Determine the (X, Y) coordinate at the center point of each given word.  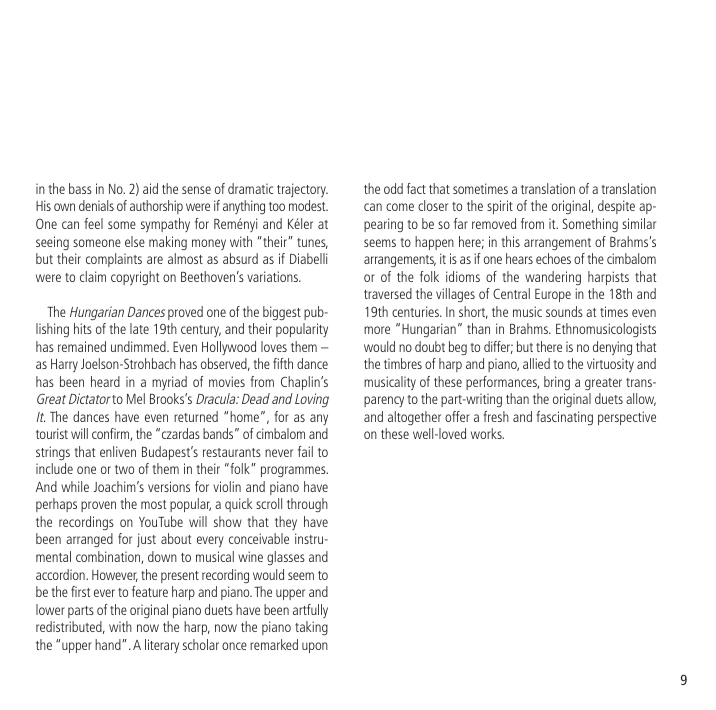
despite (616, 207)
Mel (136, 398)
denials (96, 205)
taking (311, 628)
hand (109, 644)
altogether (414, 418)
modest (308, 205)
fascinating (564, 418)
